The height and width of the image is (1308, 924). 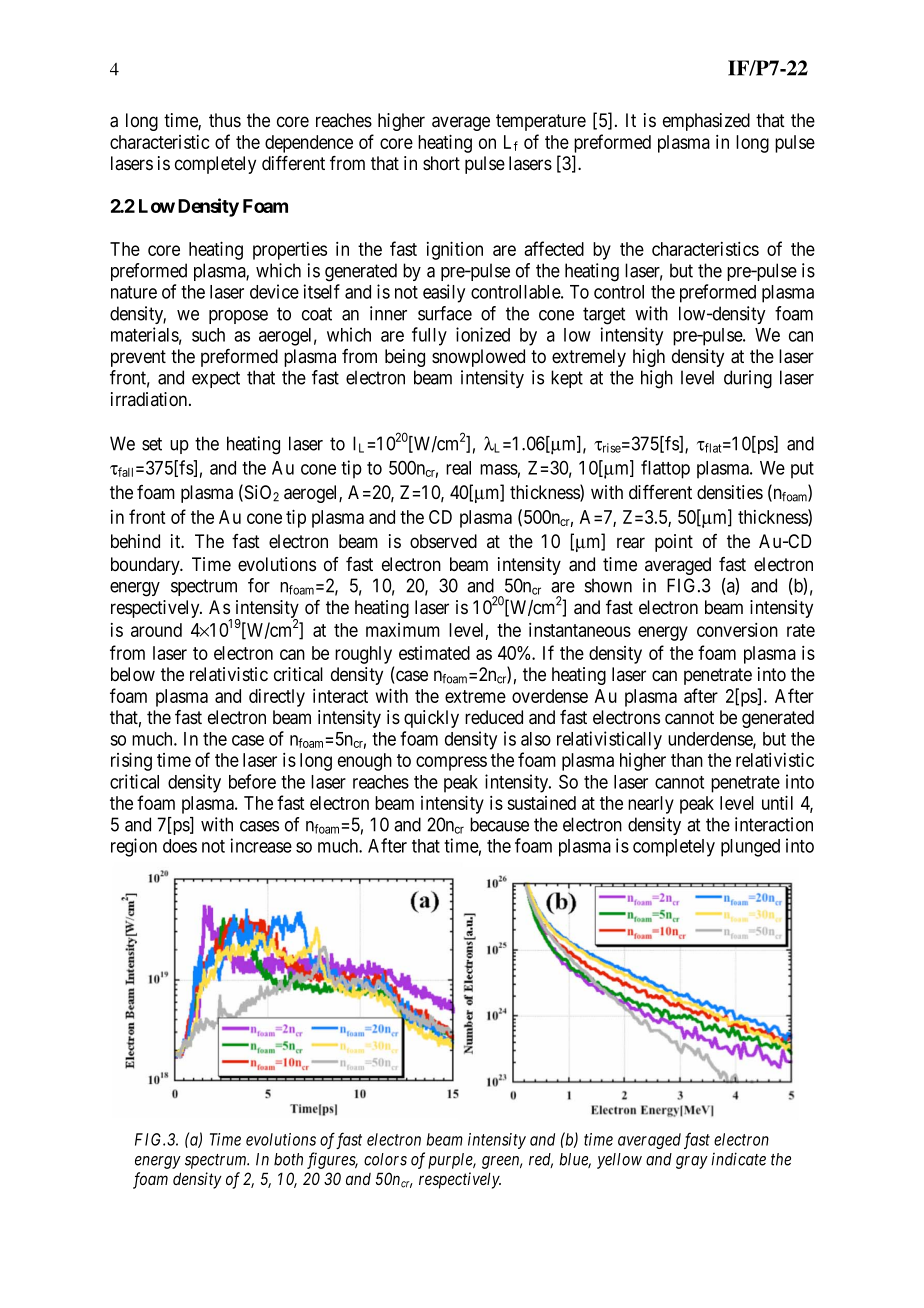 I want to click on short, so click(x=441, y=163).
